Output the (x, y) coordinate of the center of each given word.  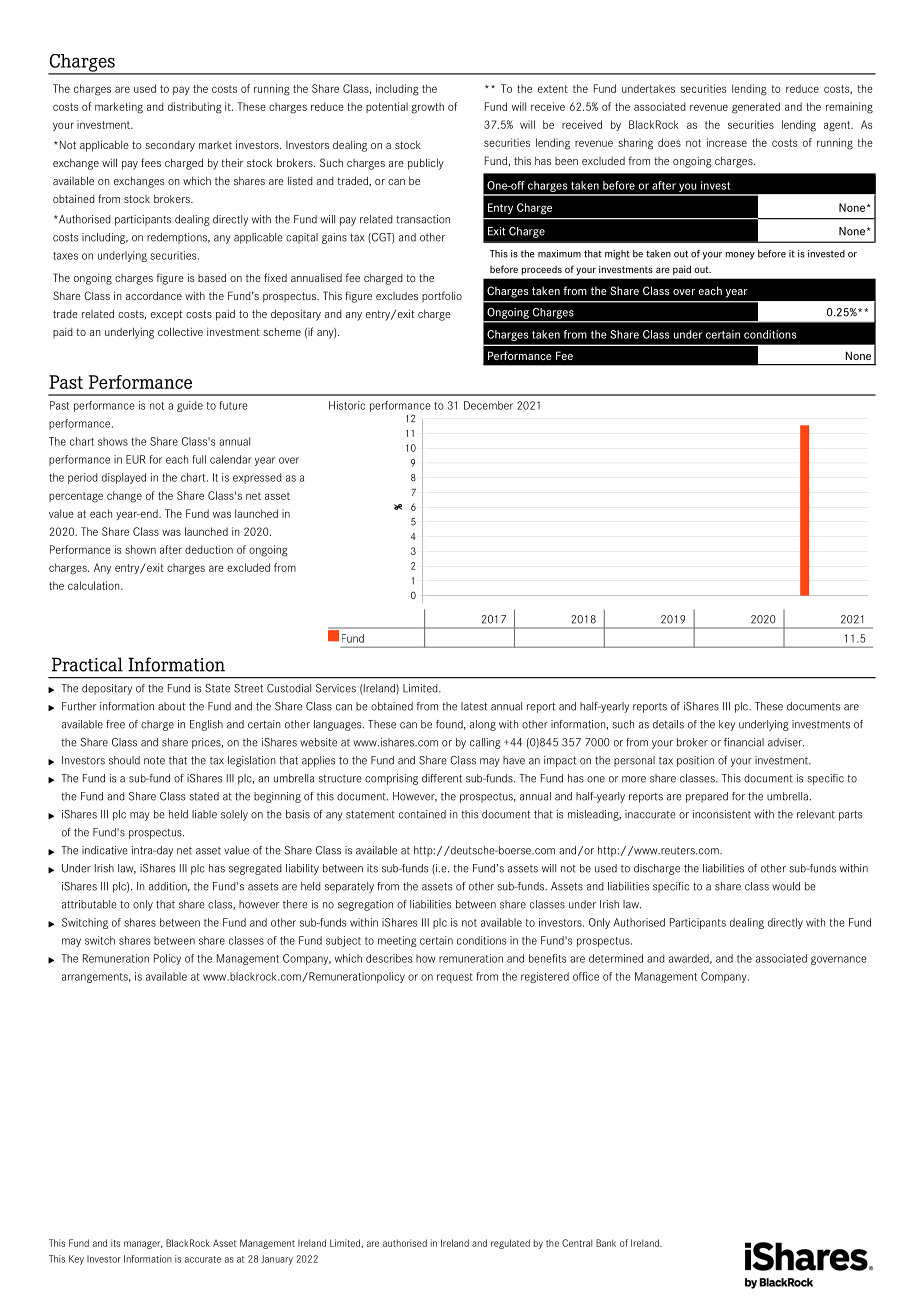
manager (143, 1245)
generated (756, 108)
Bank (606, 1243)
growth (427, 108)
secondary (170, 146)
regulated (510, 1244)
